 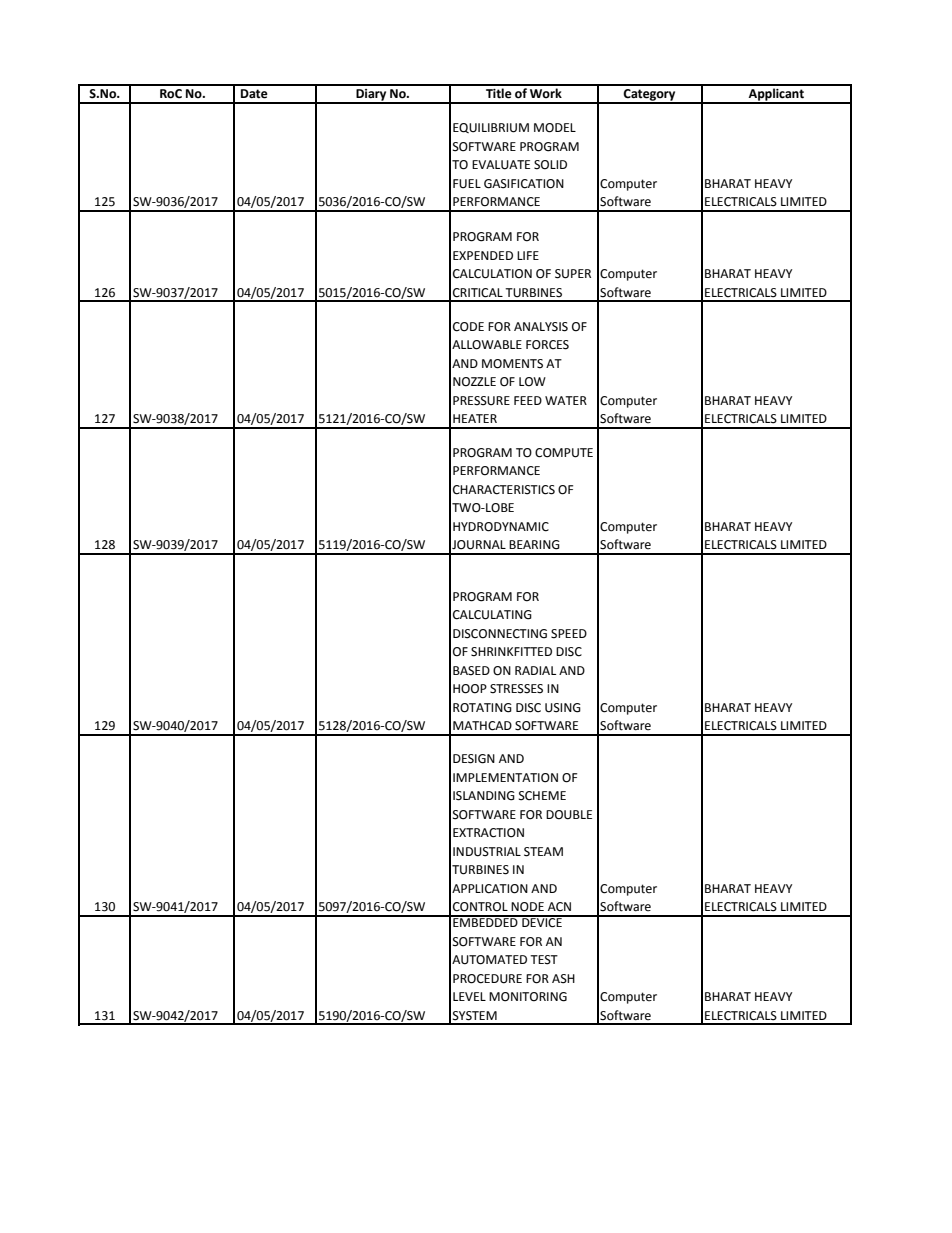 I want to click on MONITORING, so click(x=528, y=997).
